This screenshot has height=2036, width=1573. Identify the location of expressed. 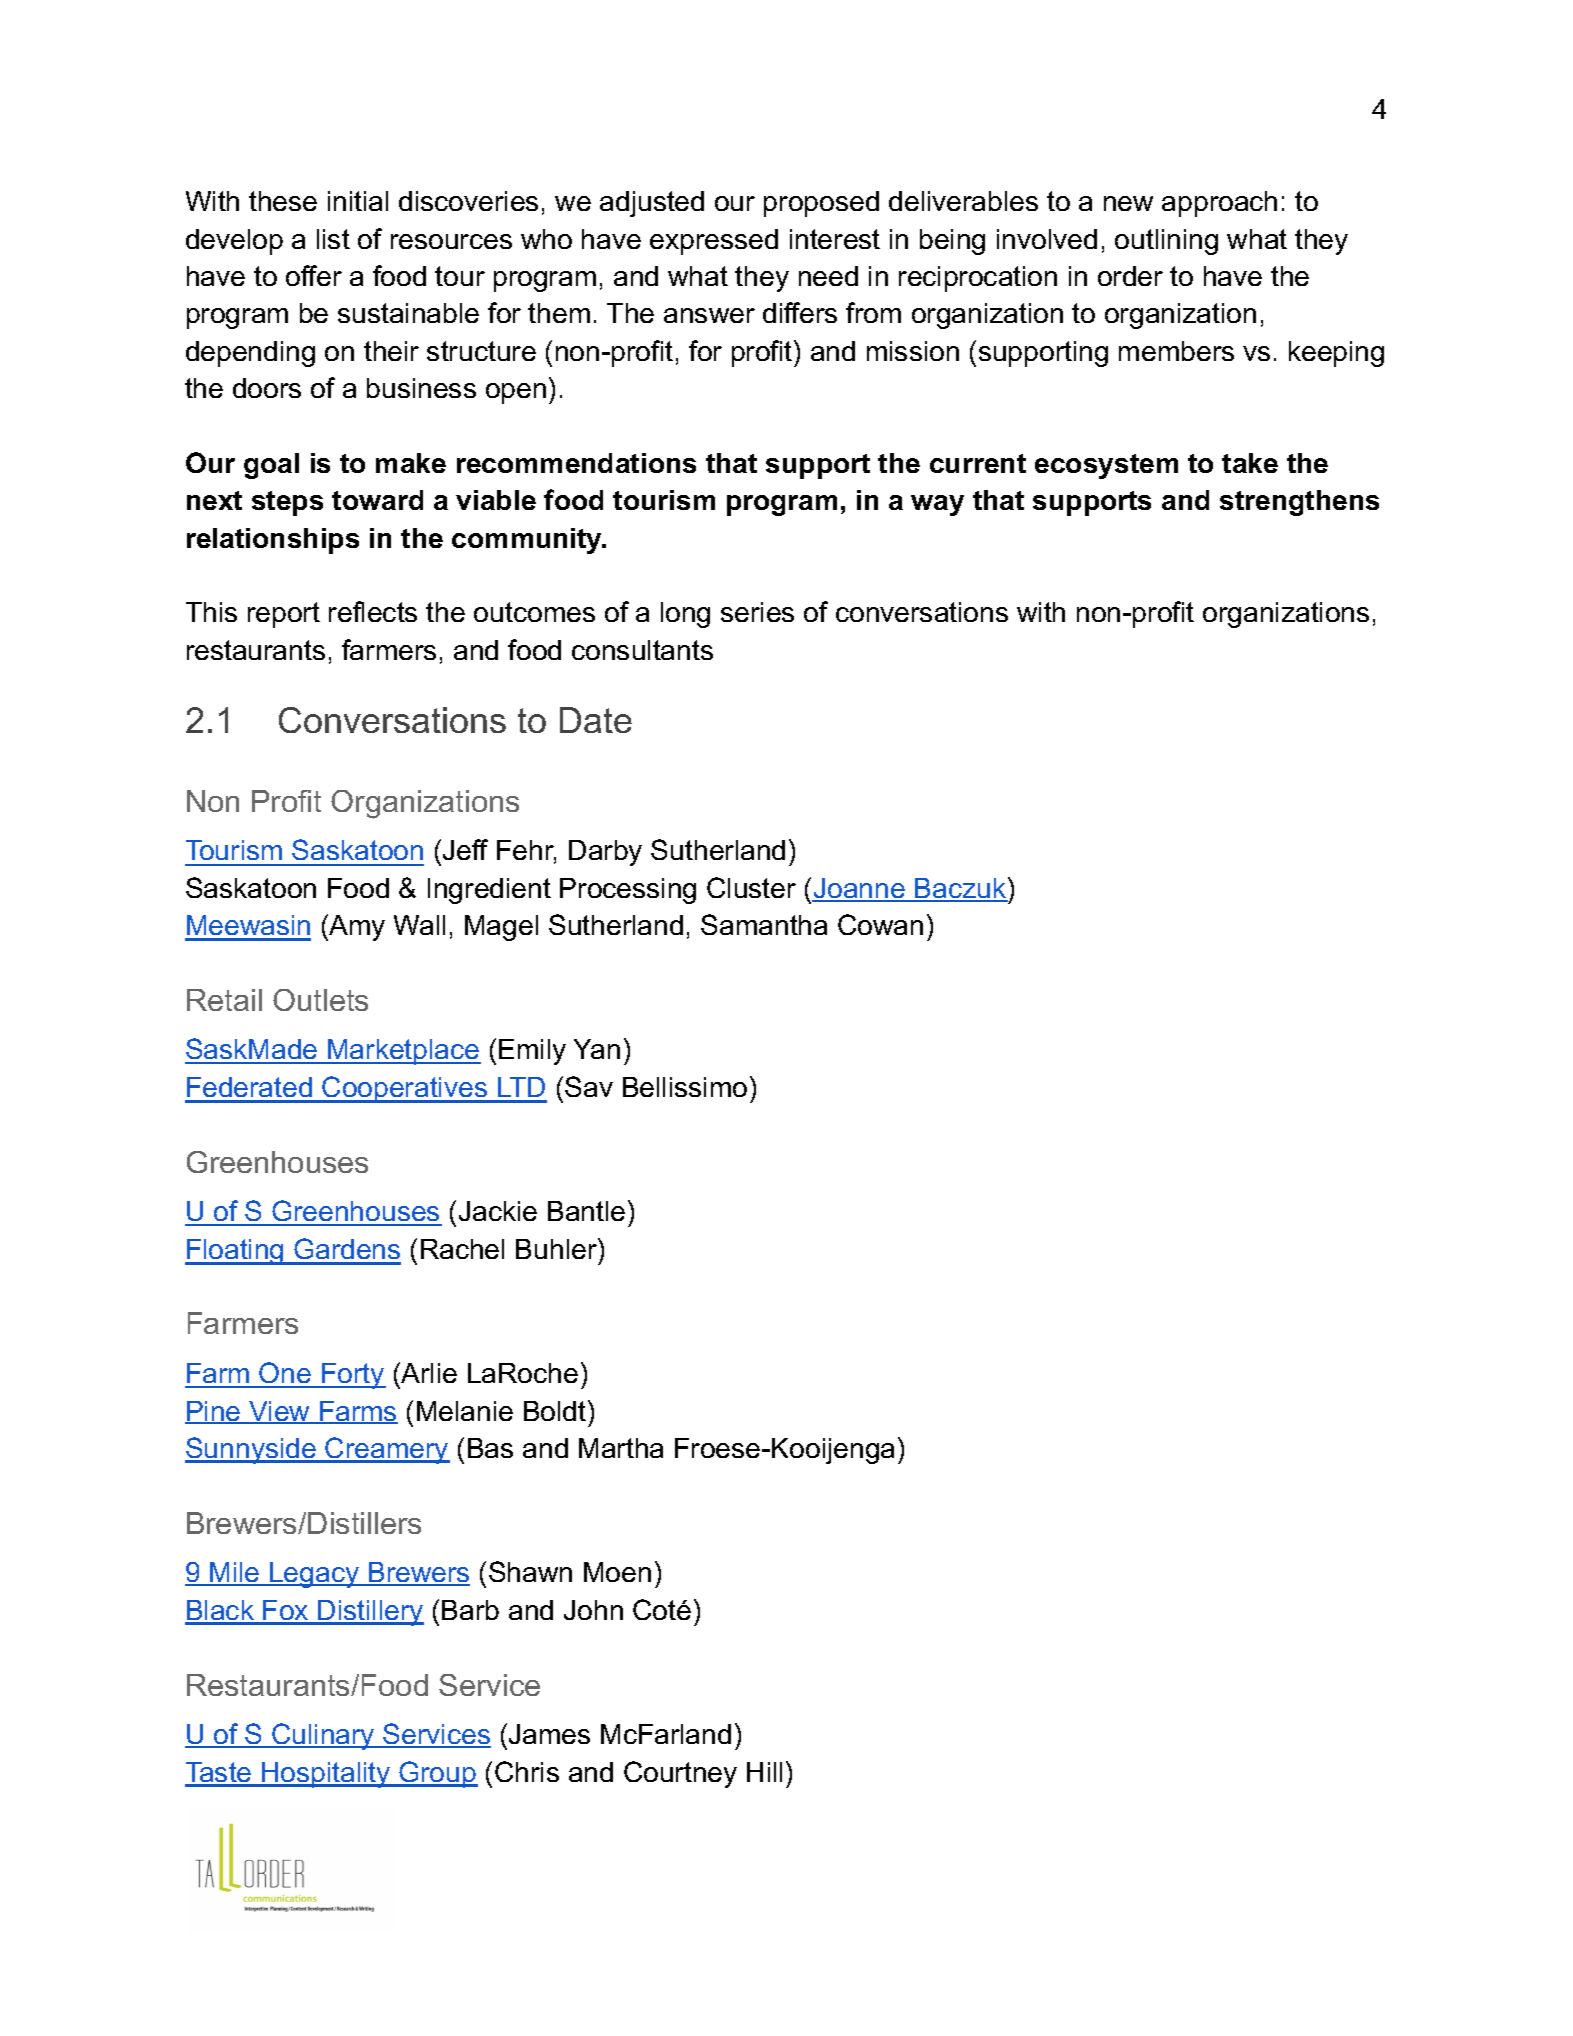
(714, 242).
